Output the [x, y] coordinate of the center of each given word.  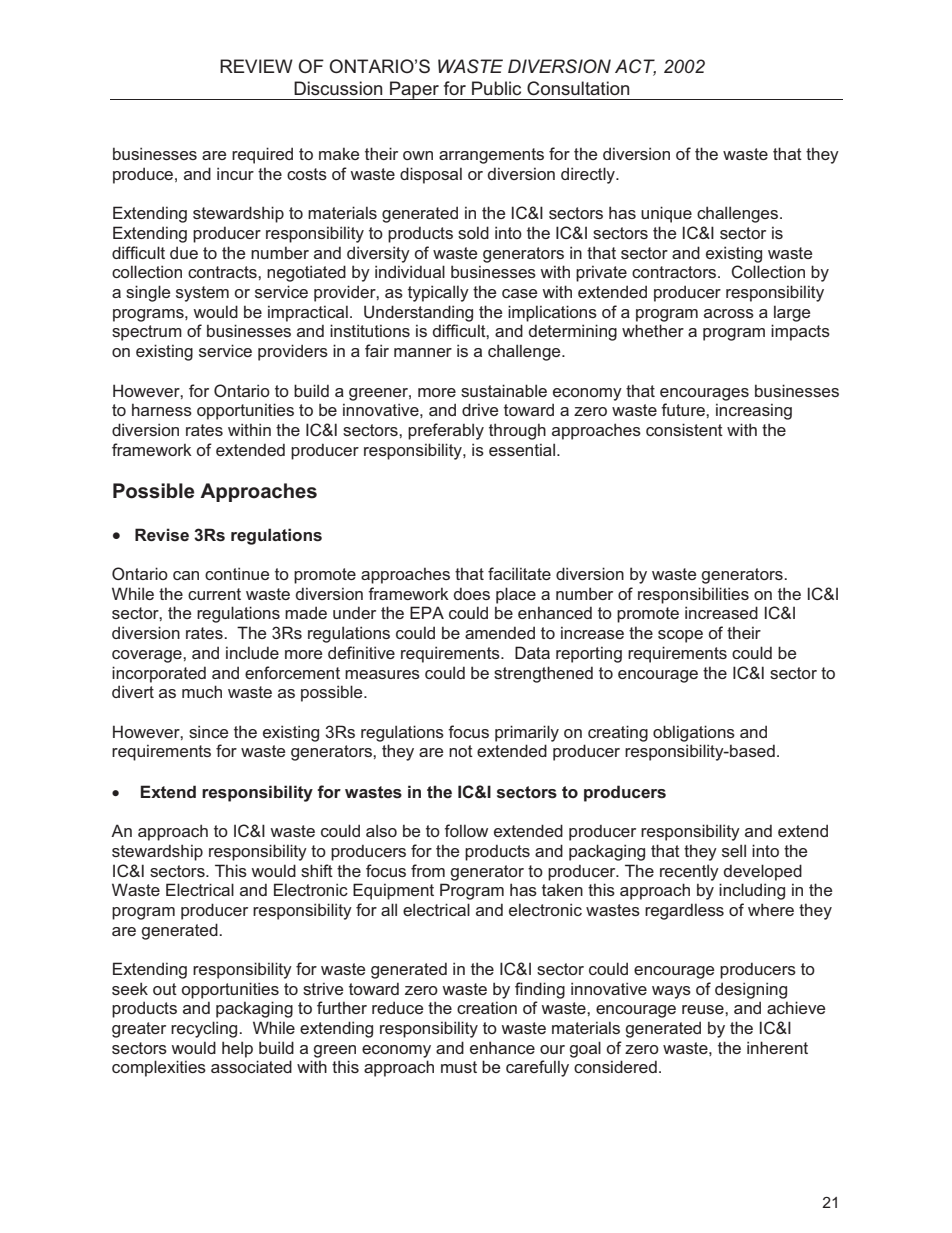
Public [496, 88]
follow [466, 830]
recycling [205, 1029]
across [729, 313]
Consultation [578, 88]
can [186, 575]
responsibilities [693, 595]
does [472, 593]
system [202, 294]
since [208, 731]
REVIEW [256, 66]
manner [423, 352]
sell [734, 850]
